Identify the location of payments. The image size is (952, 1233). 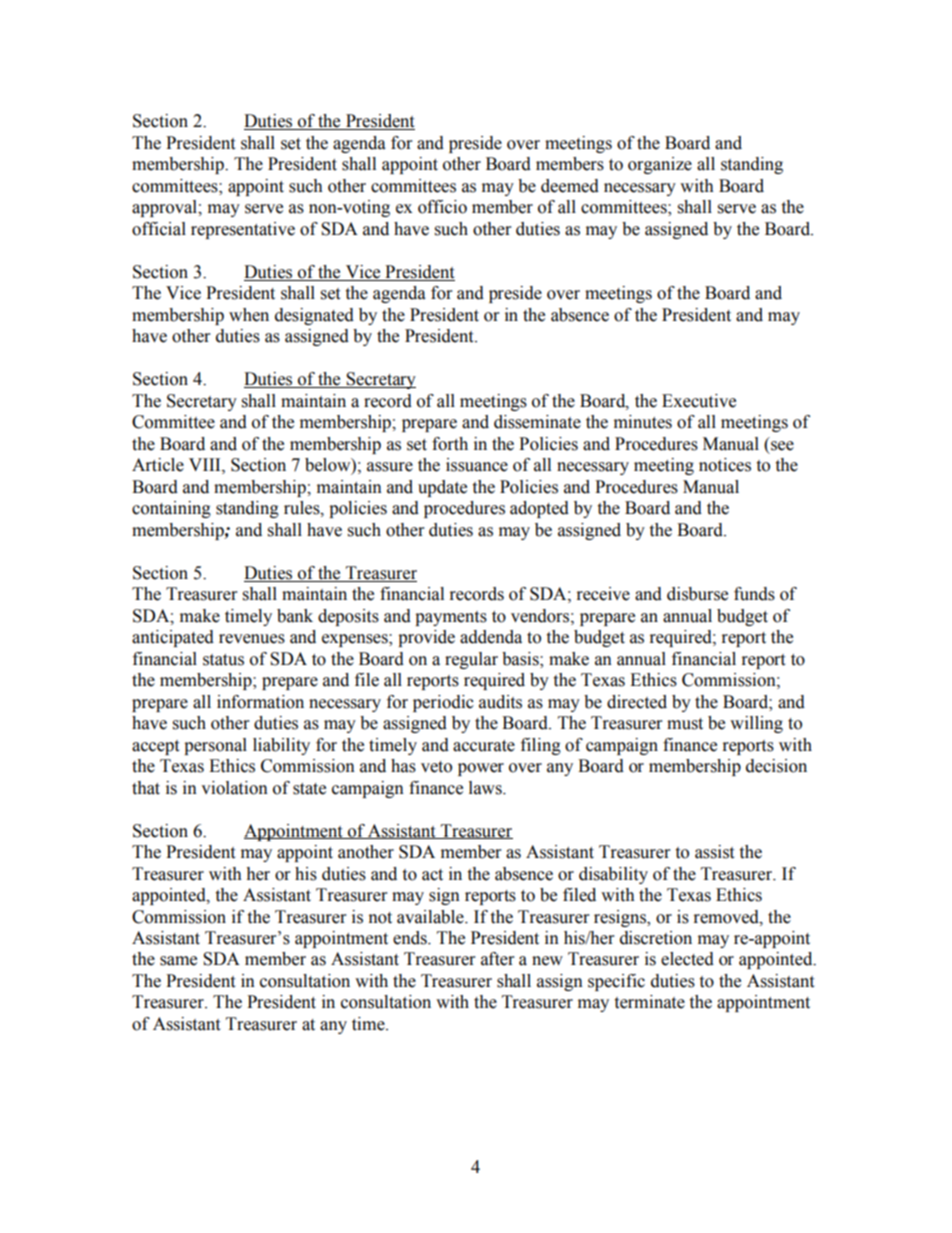
(451, 618).
